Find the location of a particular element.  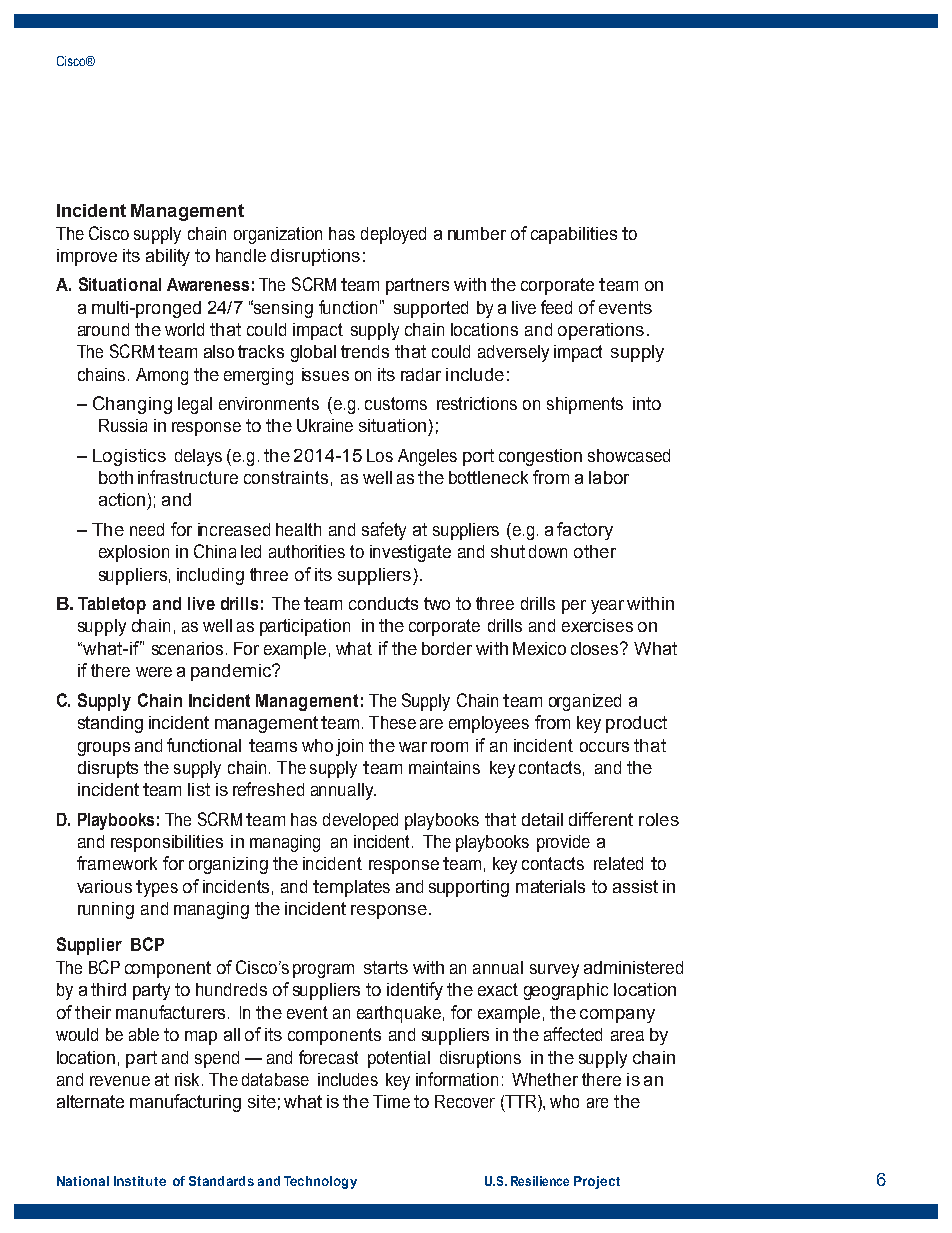

ability is located at coordinates (168, 257).
